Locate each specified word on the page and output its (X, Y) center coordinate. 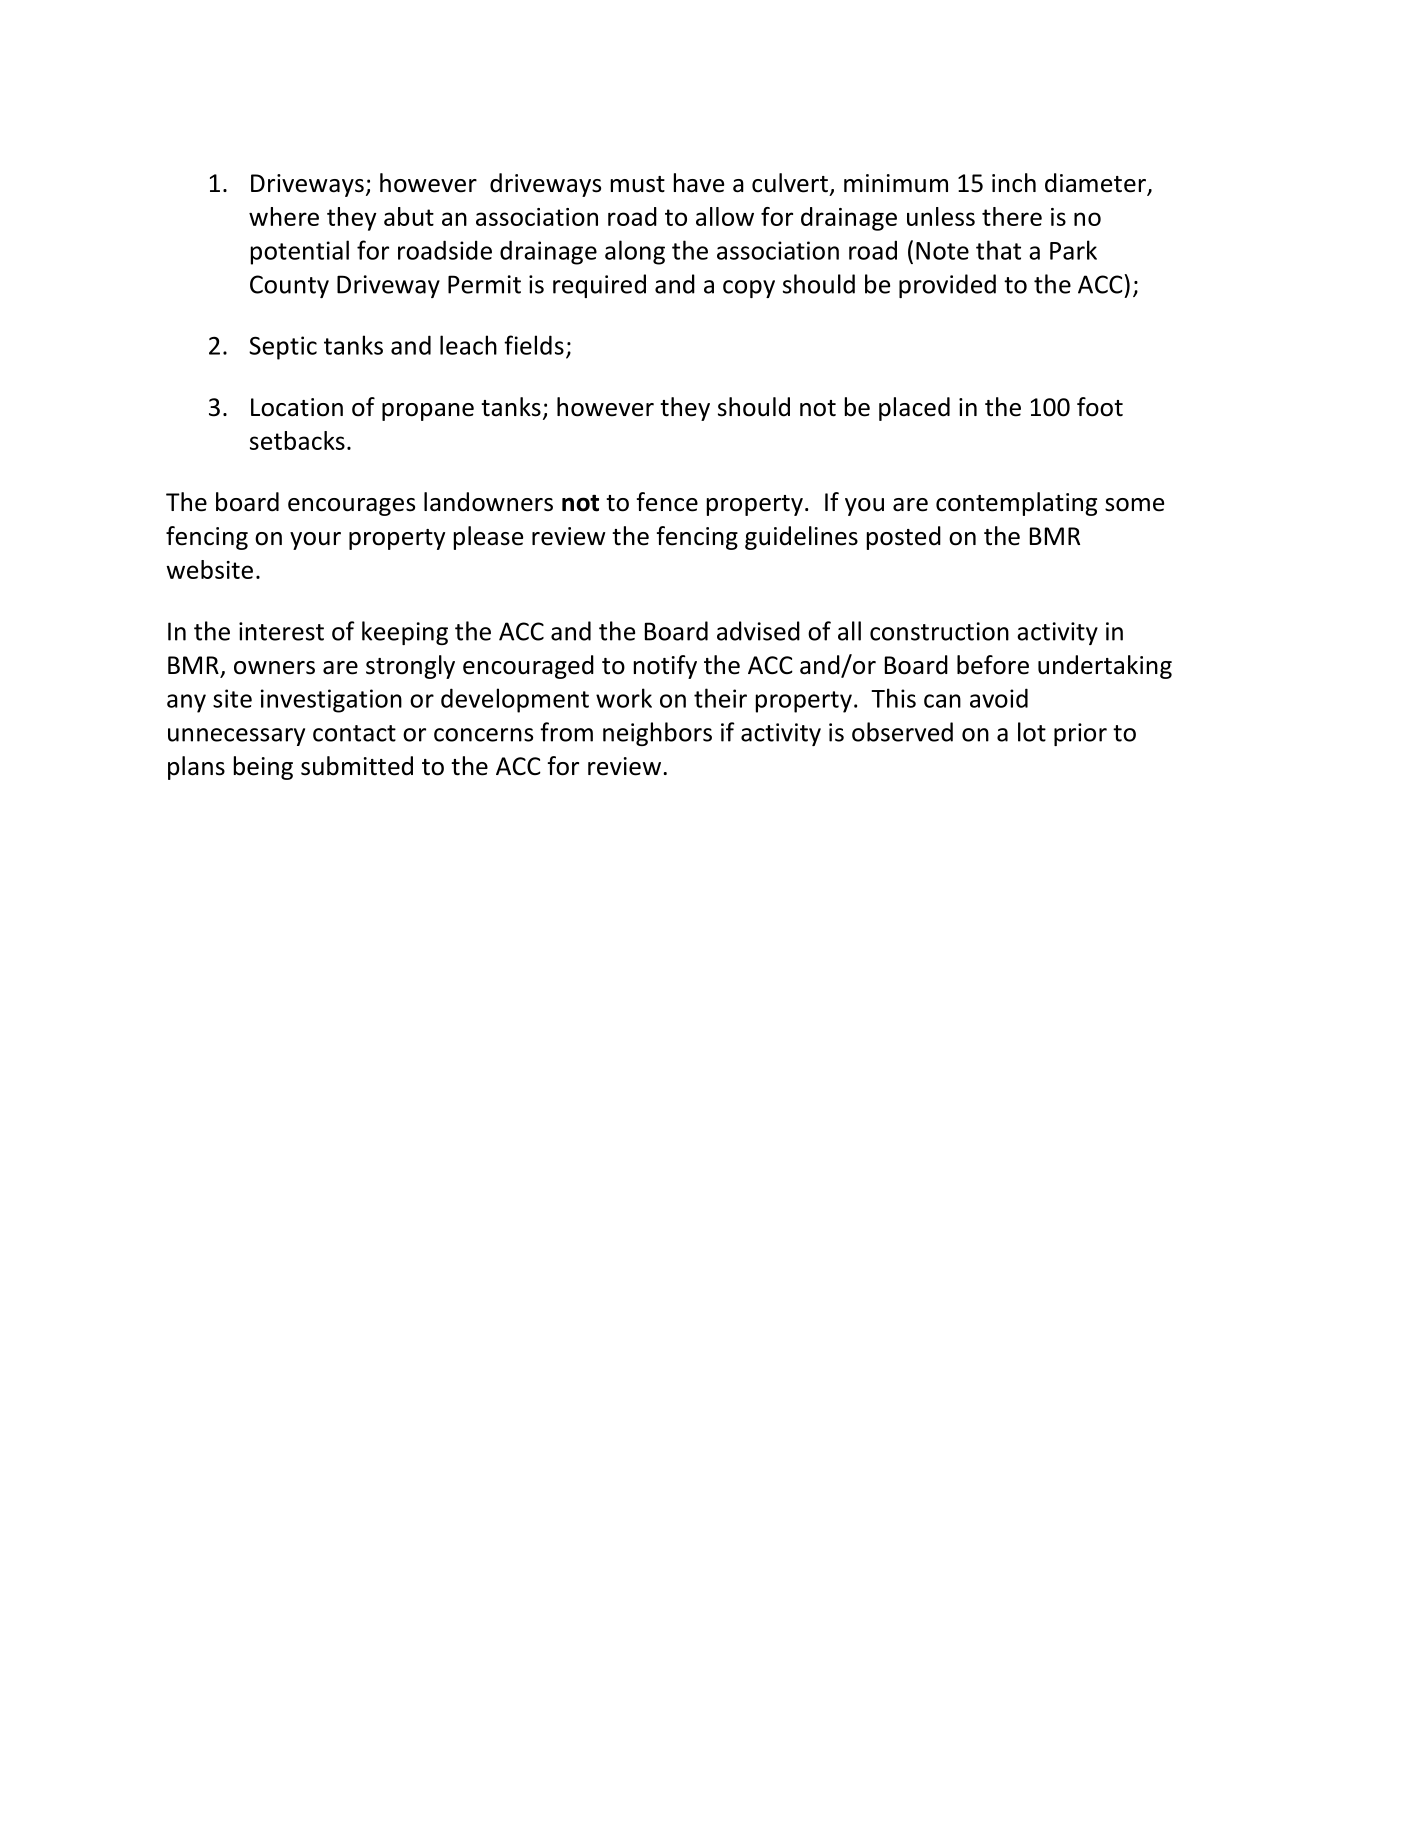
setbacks (297, 440)
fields (534, 345)
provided (947, 286)
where (284, 216)
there (1012, 216)
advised (758, 631)
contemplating (1016, 504)
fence (667, 502)
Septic (283, 348)
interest (281, 631)
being (263, 768)
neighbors (657, 734)
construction (939, 631)
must (638, 184)
